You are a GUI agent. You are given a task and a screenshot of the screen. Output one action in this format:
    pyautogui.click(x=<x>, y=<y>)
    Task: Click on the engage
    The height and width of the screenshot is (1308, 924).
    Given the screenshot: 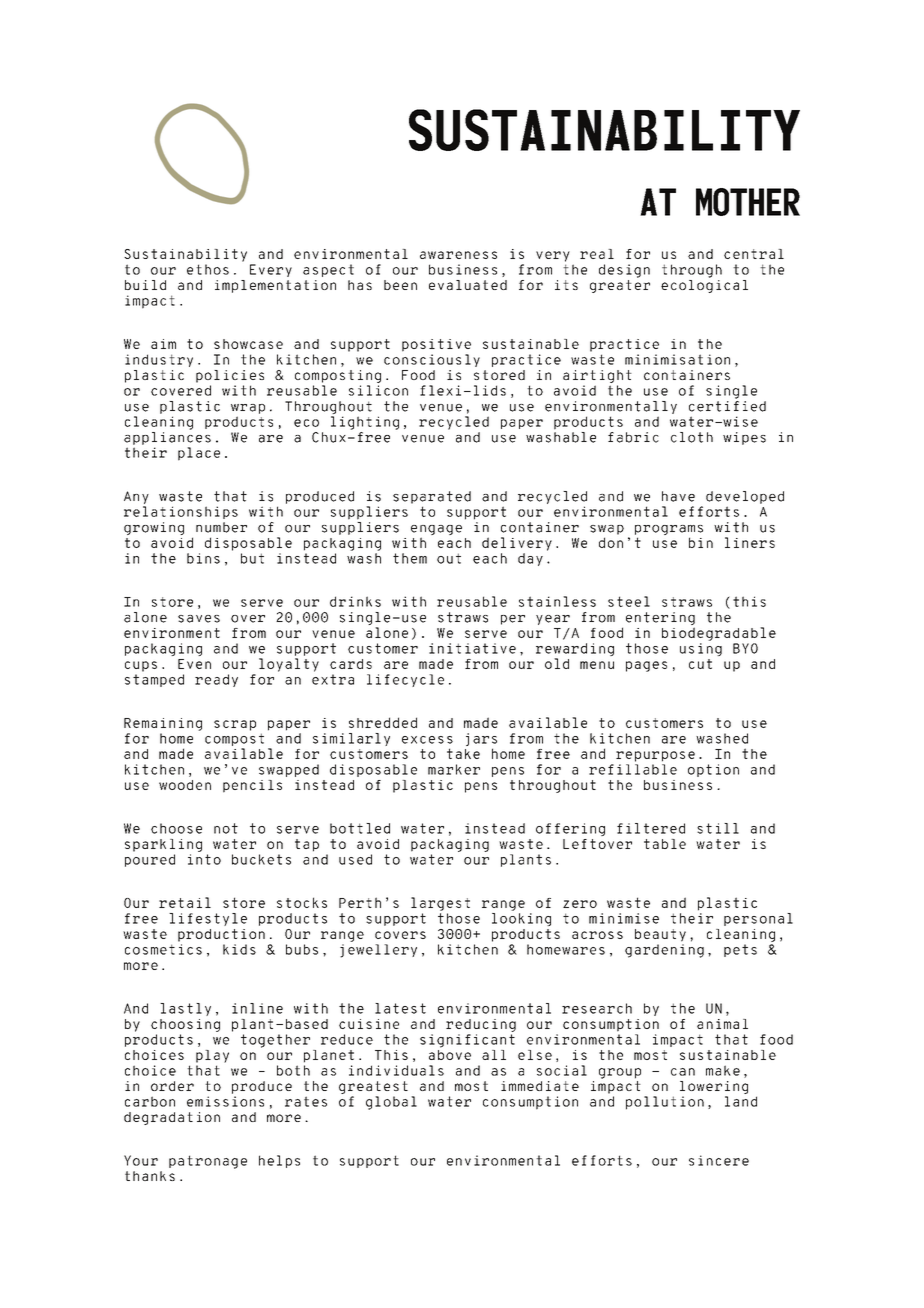 What is the action you would take?
    pyautogui.click(x=436, y=531)
